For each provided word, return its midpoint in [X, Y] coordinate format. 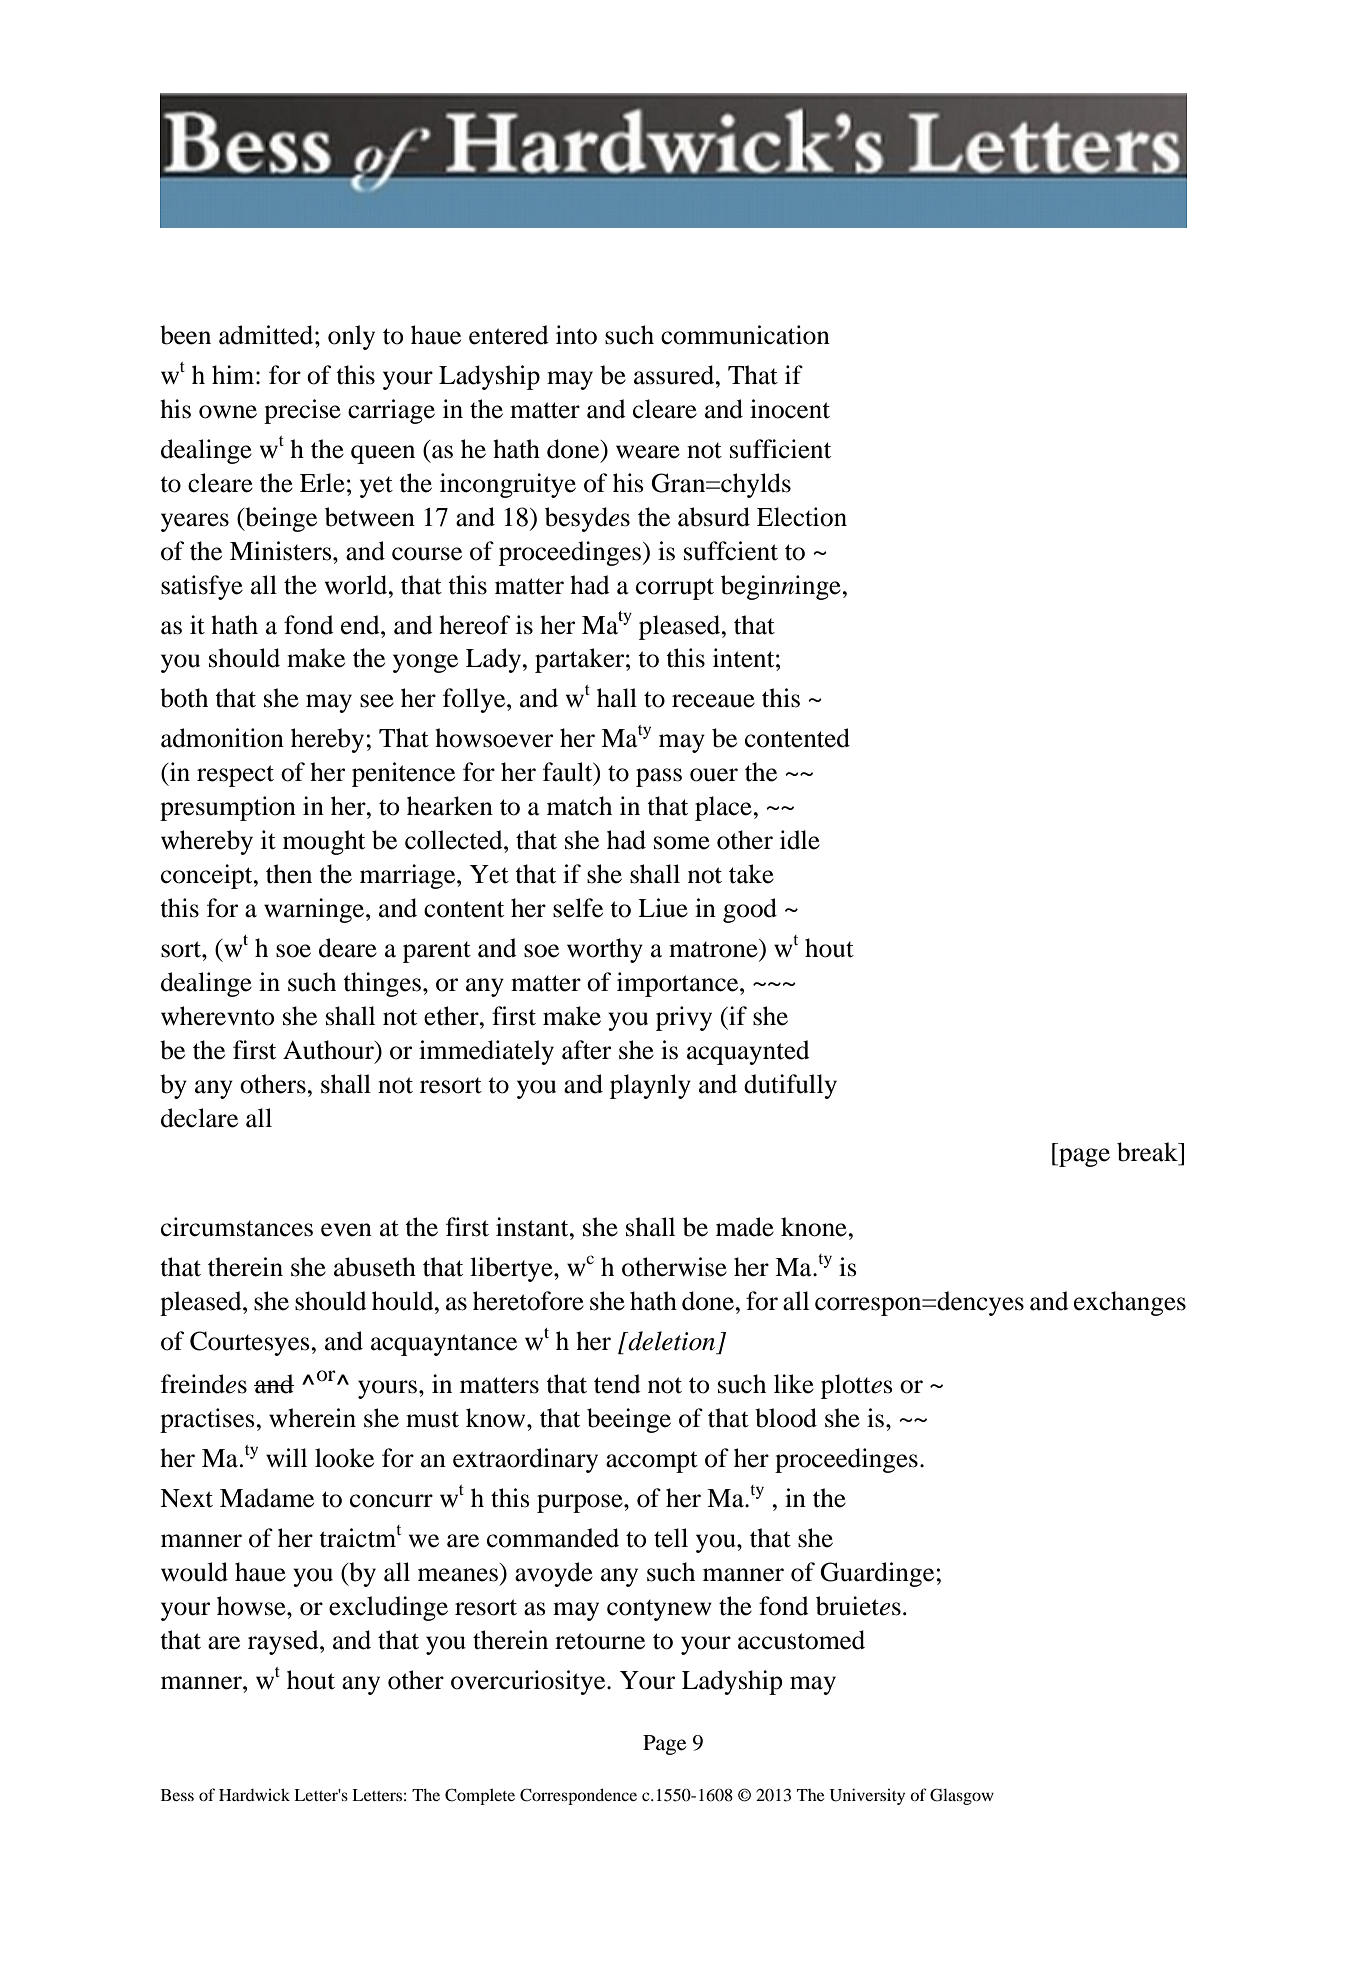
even [346, 1230]
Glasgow [962, 1796]
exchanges [1130, 1303]
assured [675, 375]
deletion [670, 1341]
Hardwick [254, 1794]
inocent [790, 409]
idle [800, 840]
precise [302, 411]
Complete [480, 1796]
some [682, 843]
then [289, 874]
